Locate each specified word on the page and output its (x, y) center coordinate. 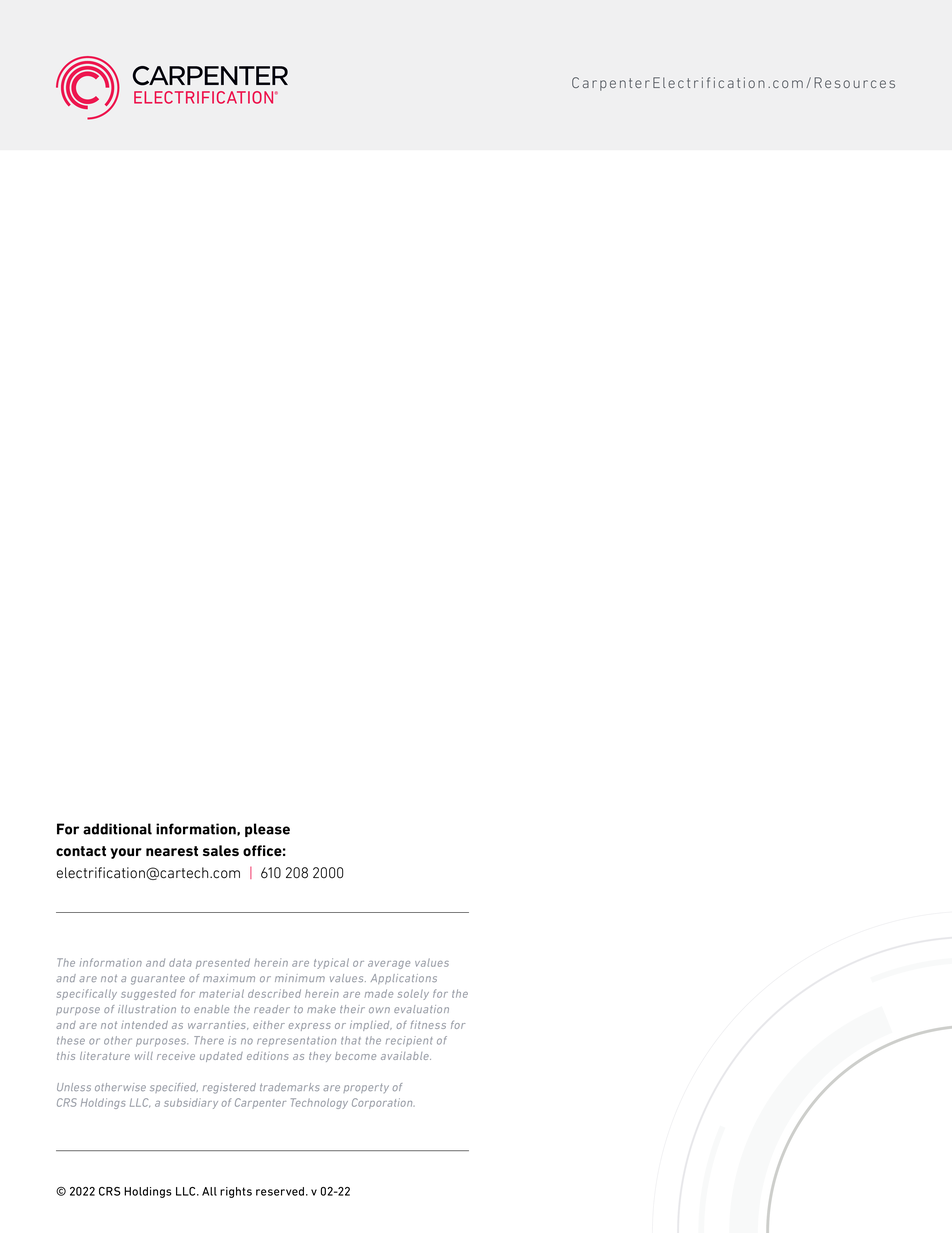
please (267, 830)
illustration (147, 1009)
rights (236, 1192)
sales (221, 850)
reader (272, 1009)
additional (117, 829)
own (379, 1010)
